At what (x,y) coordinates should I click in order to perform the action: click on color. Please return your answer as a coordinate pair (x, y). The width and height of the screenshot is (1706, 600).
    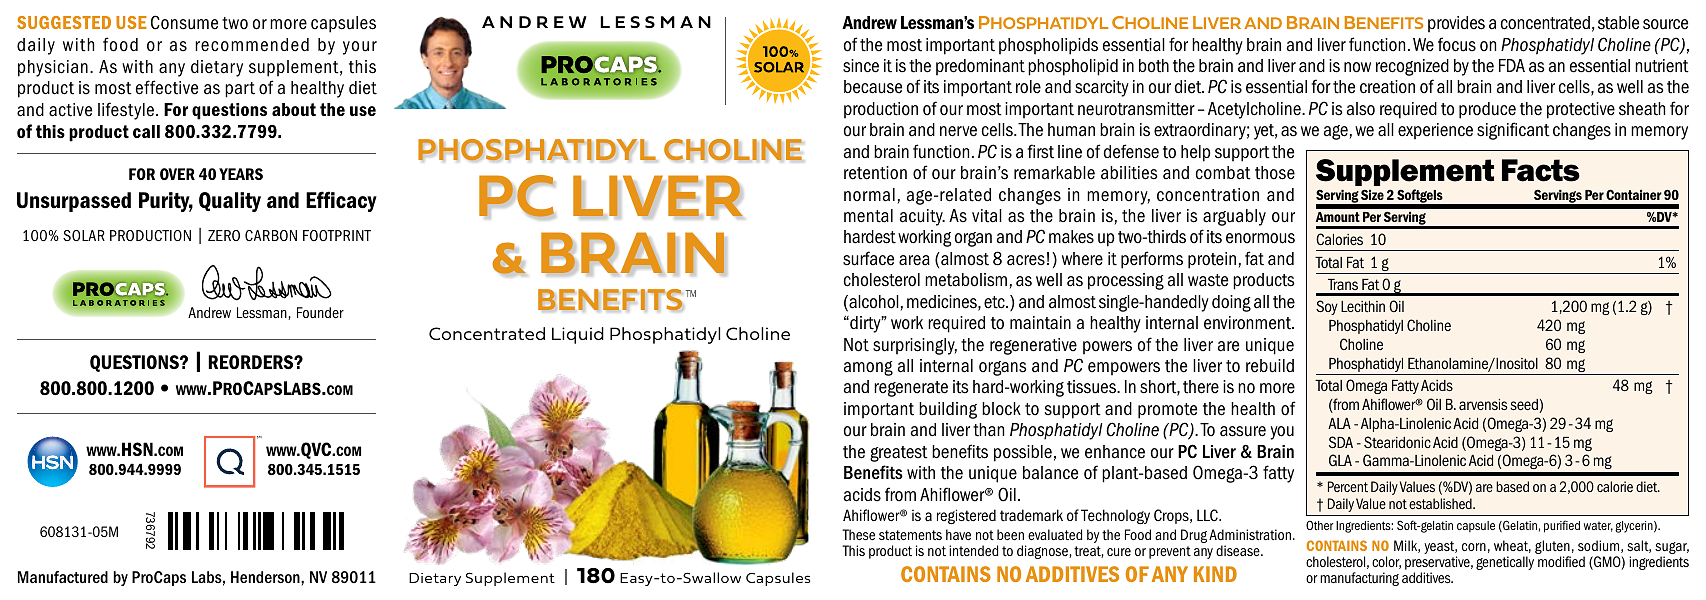
    Looking at the image, I should click on (1386, 562).
